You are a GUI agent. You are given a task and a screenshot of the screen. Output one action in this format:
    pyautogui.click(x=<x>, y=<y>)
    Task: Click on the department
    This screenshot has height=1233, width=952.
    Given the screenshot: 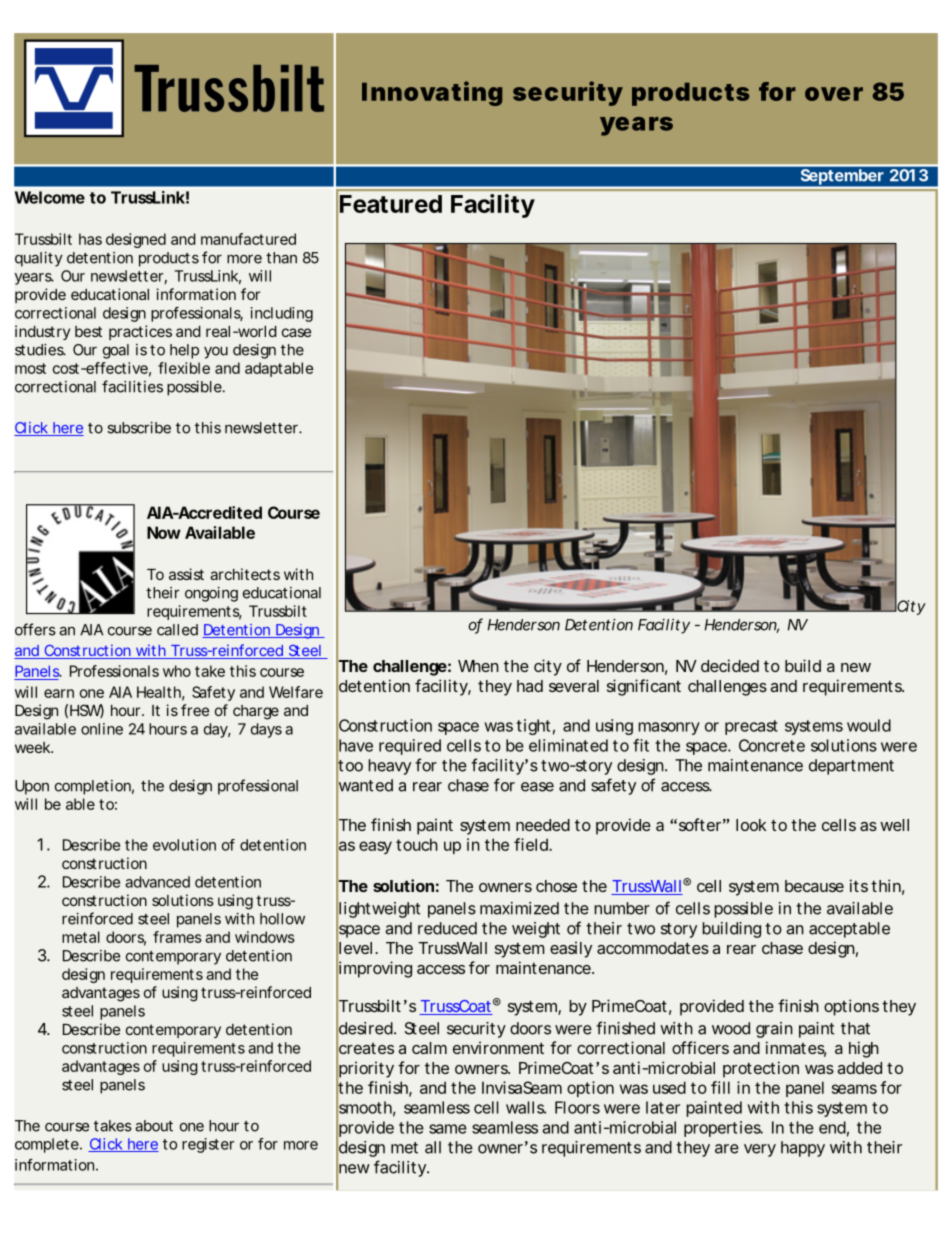 What is the action you would take?
    pyautogui.click(x=851, y=767)
